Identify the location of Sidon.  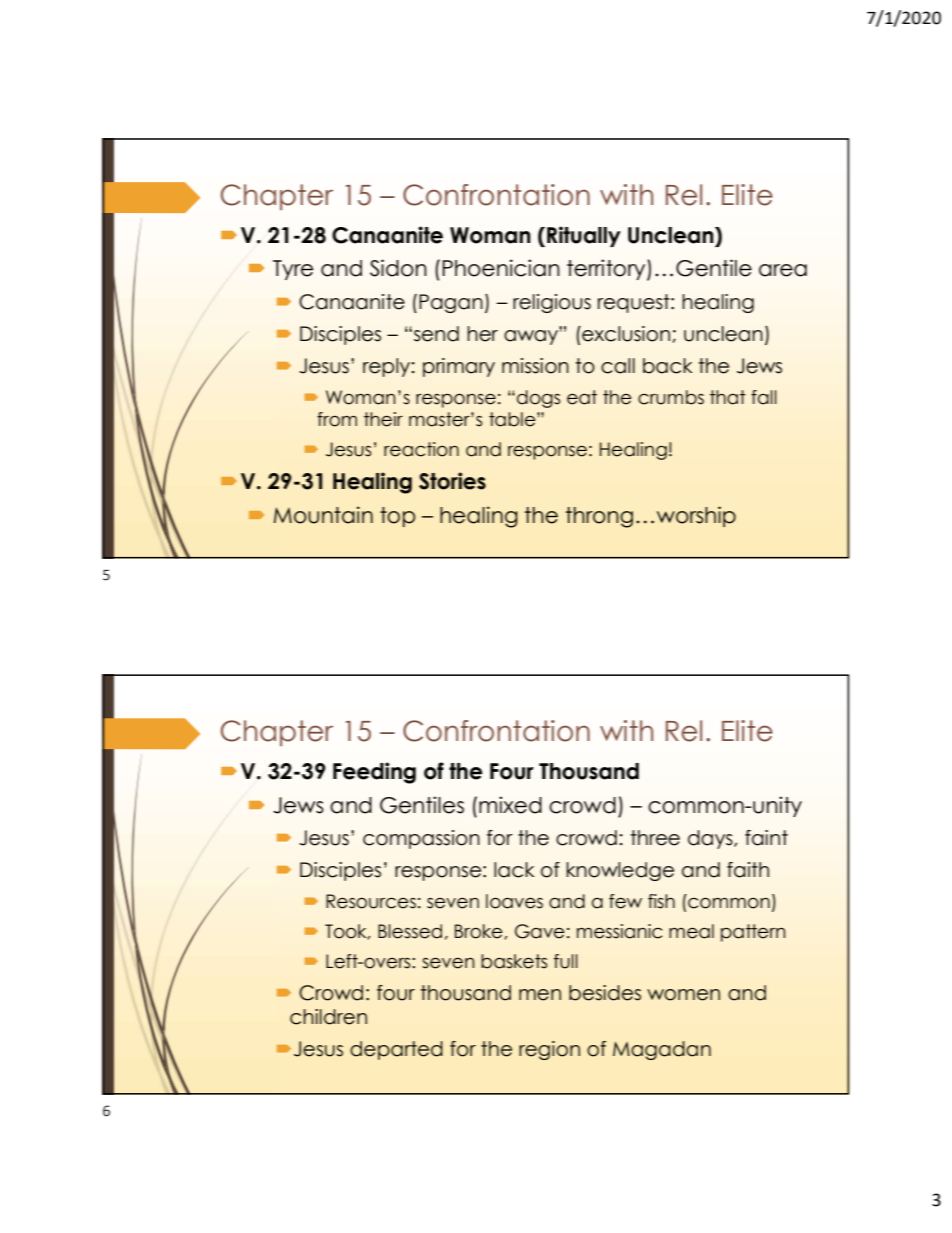
(398, 268).
